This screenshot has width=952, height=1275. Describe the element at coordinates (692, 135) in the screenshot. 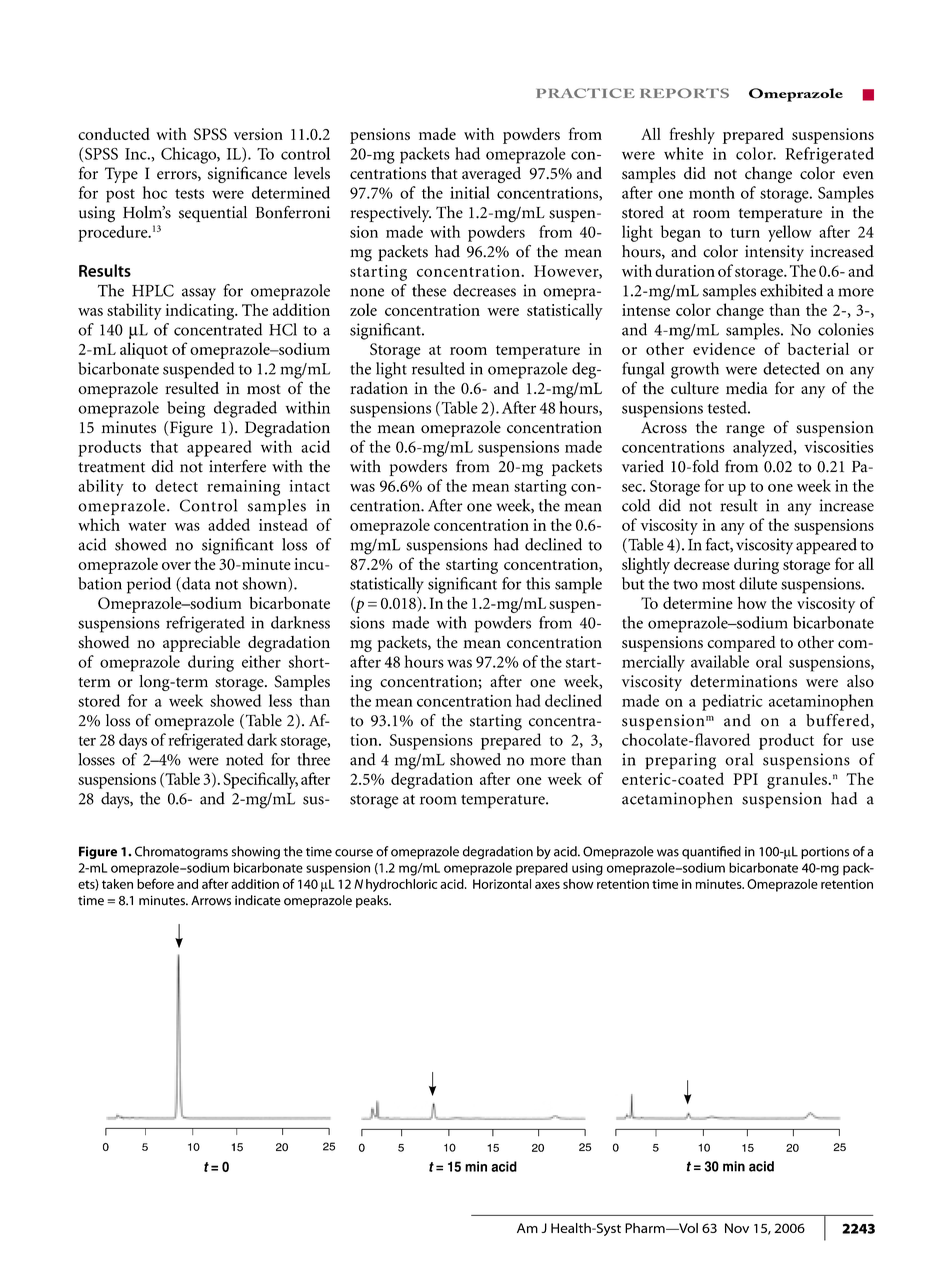

I see `freshly` at that location.
